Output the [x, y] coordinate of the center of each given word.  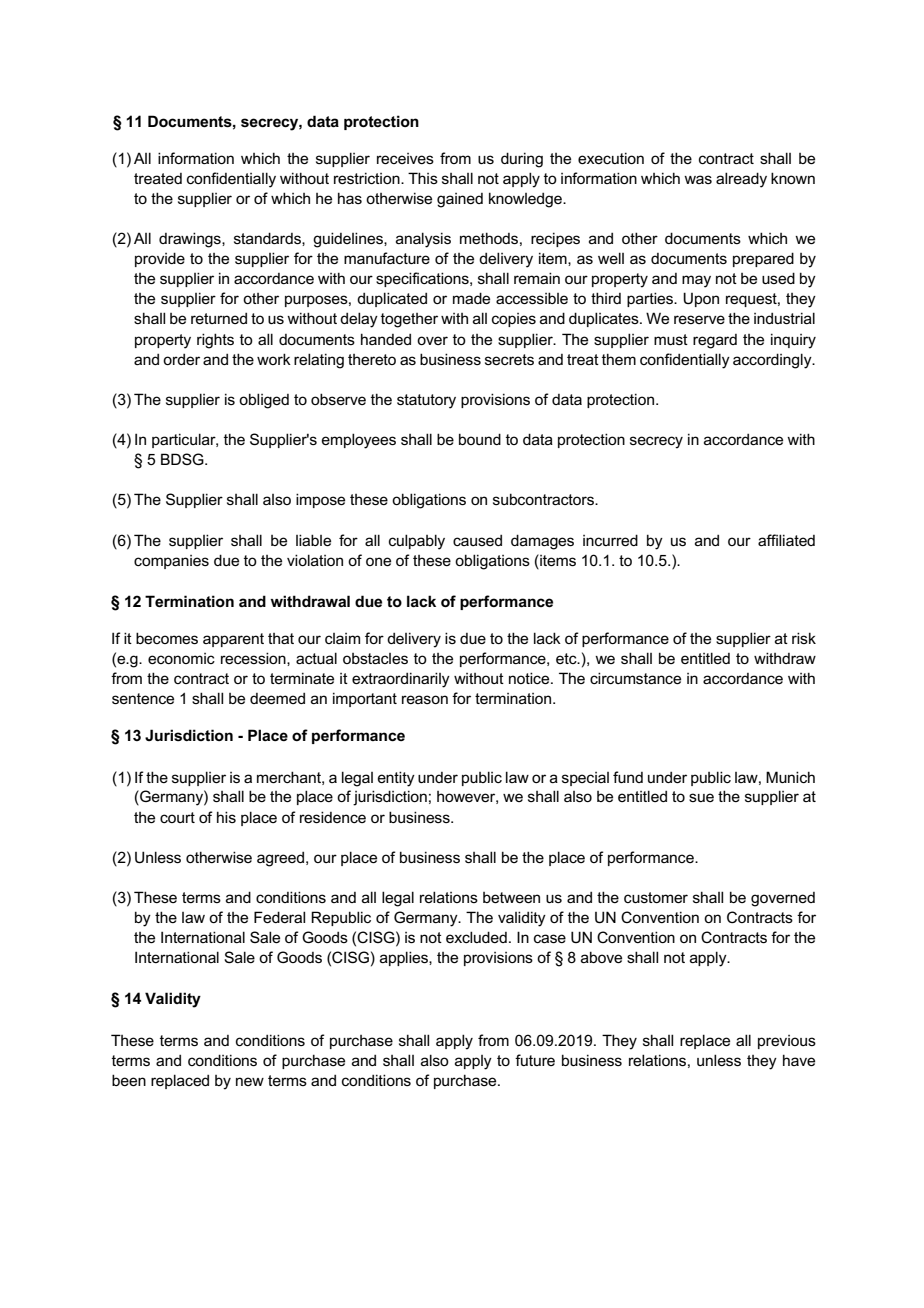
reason [425, 699]
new [250, 1081]
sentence [143, 698]
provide [160, 259]
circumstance [635, 678]
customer [656, 897]
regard [715, 341]
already [741, 180]
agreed [282, 859]
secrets [509, 359]
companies [171, 562]
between [511, 897]
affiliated [786, 540]
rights [215, 341]
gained [460, 200]
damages [542, 542]
